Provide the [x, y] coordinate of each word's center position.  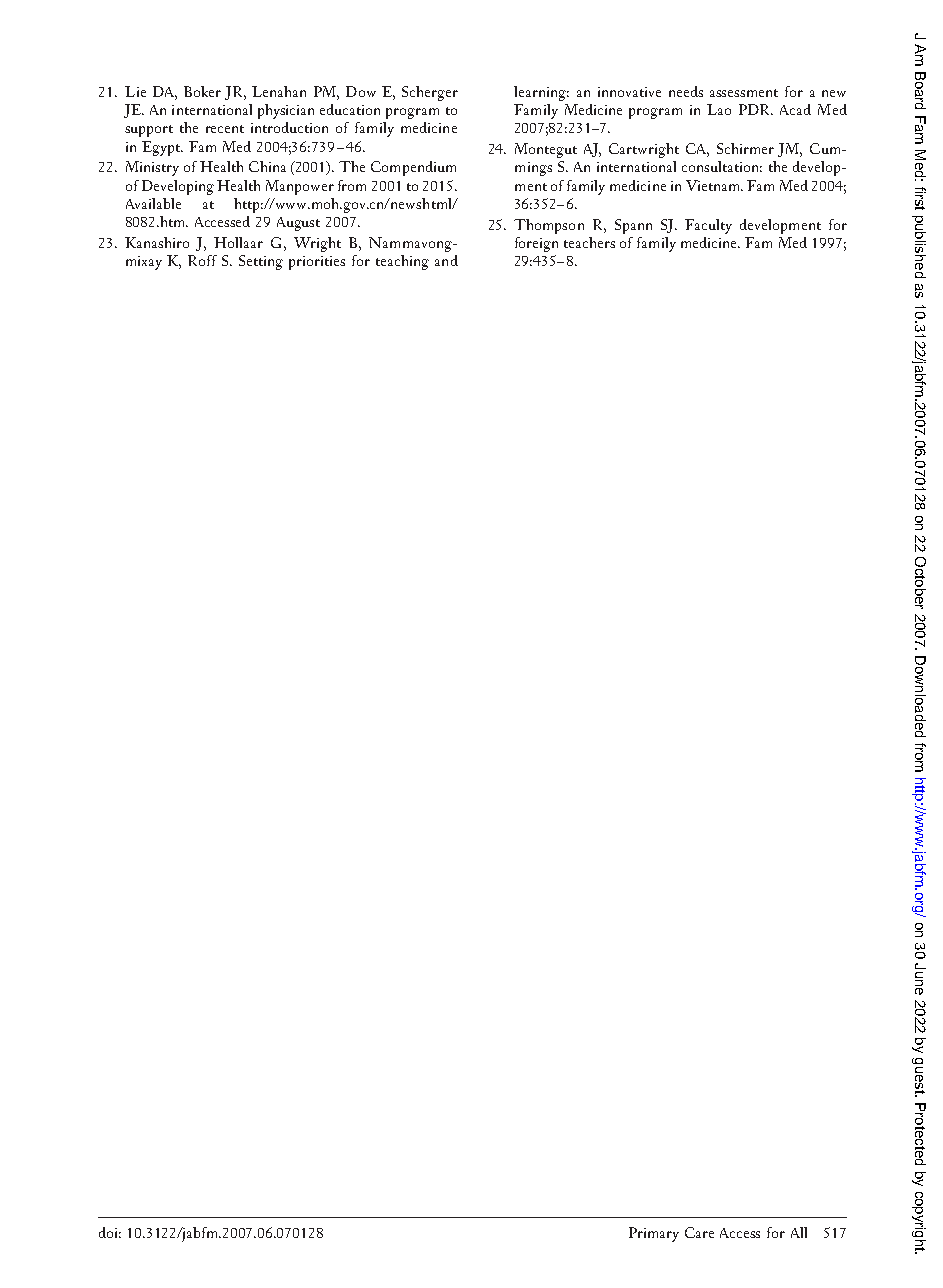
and [446, 260]
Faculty [708, 226]
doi [110, 1232]
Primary [654, 1234]
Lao [719, 109]
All [799, 1232]
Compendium [413, 168]
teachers [589, 242]
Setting [261, 262]
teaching [402, 262]
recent [225, 129]
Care [699, 1232]
